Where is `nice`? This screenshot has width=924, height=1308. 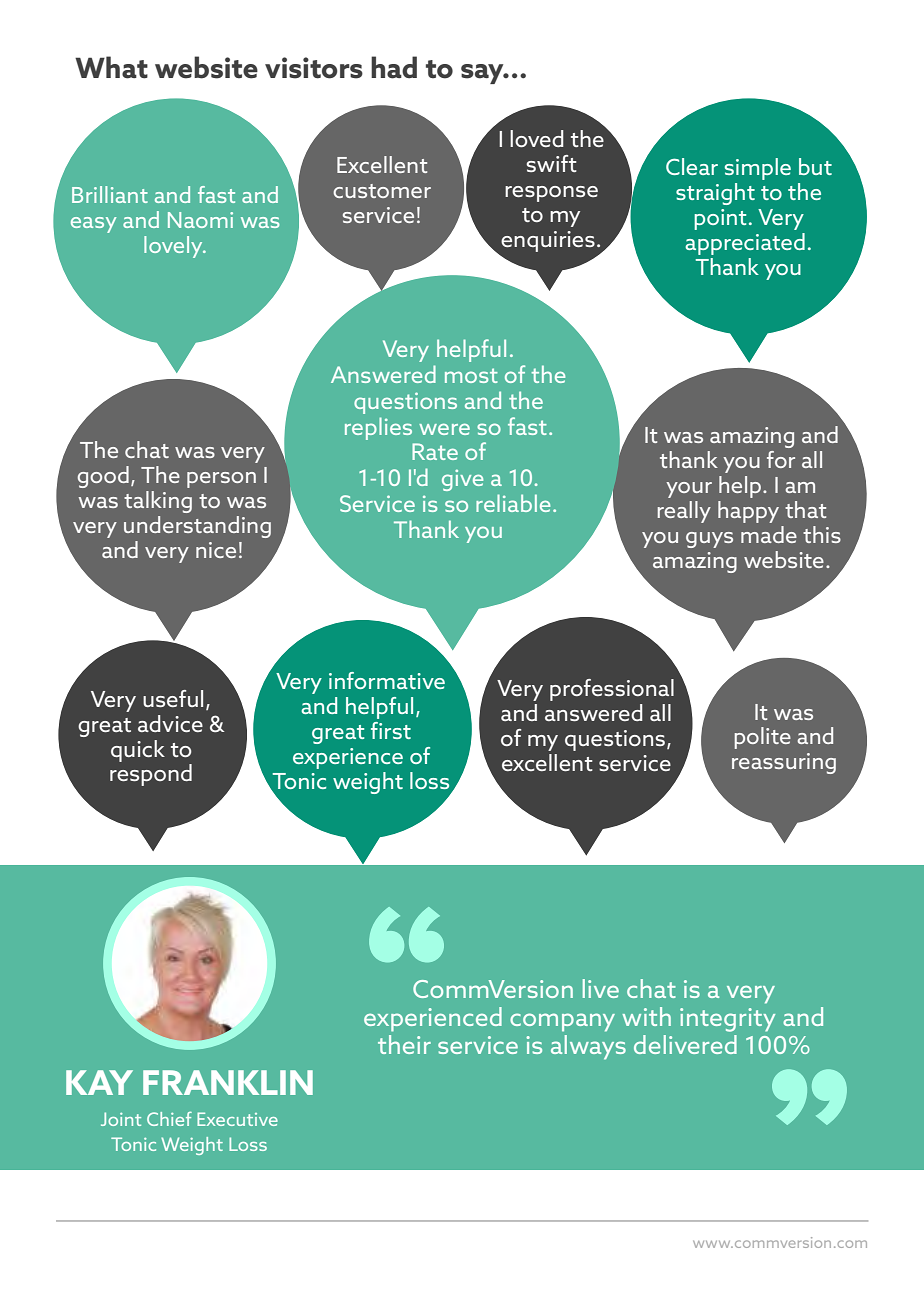
nice is located at coordinates (216, 550).
